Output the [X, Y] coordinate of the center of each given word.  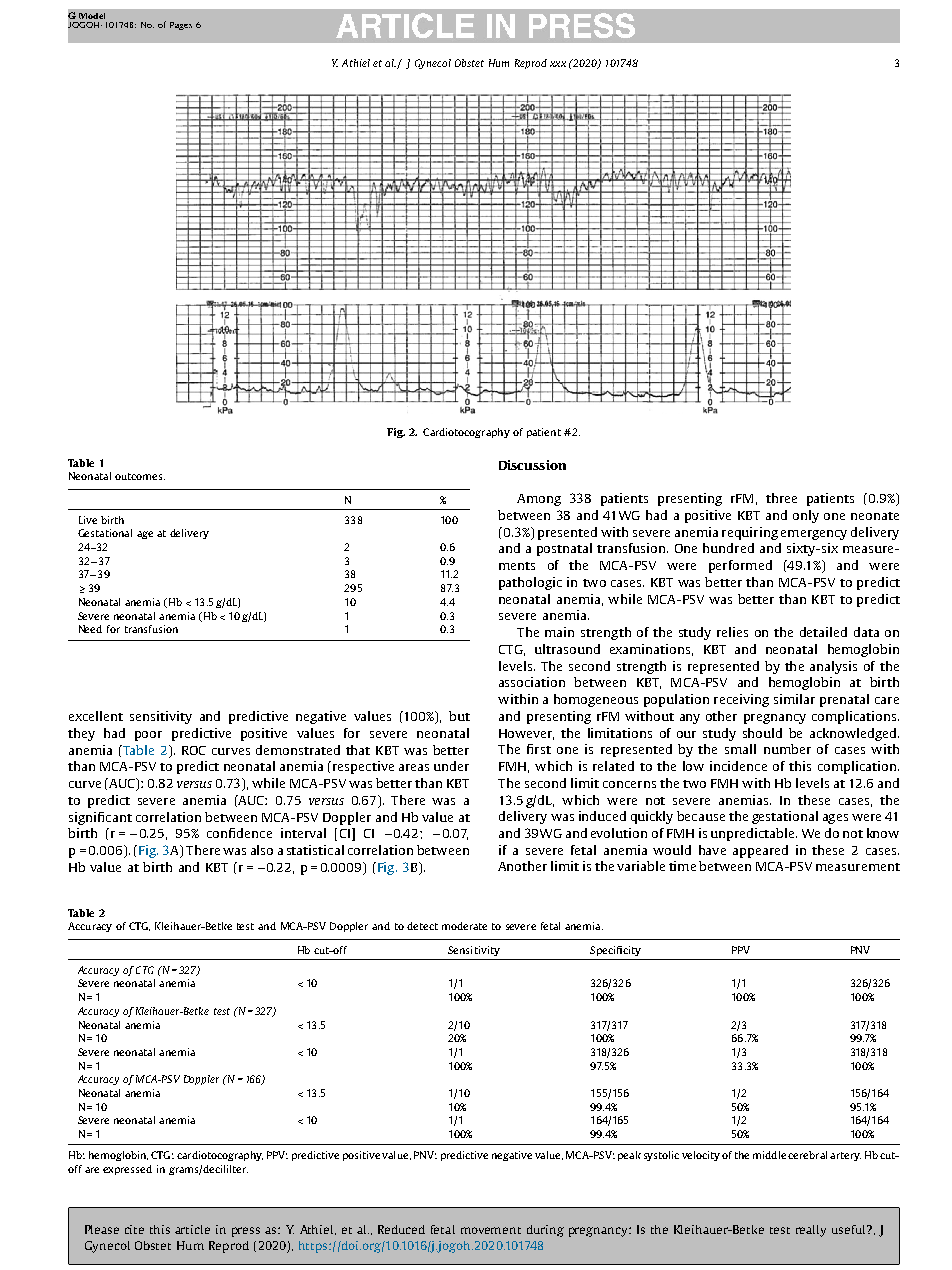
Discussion [532, 465]
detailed [823, 632]
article [192, 1229]
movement [491, 1230]
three [781, 498]
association [532, 682]
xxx [558, 64]
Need [90, 629]
